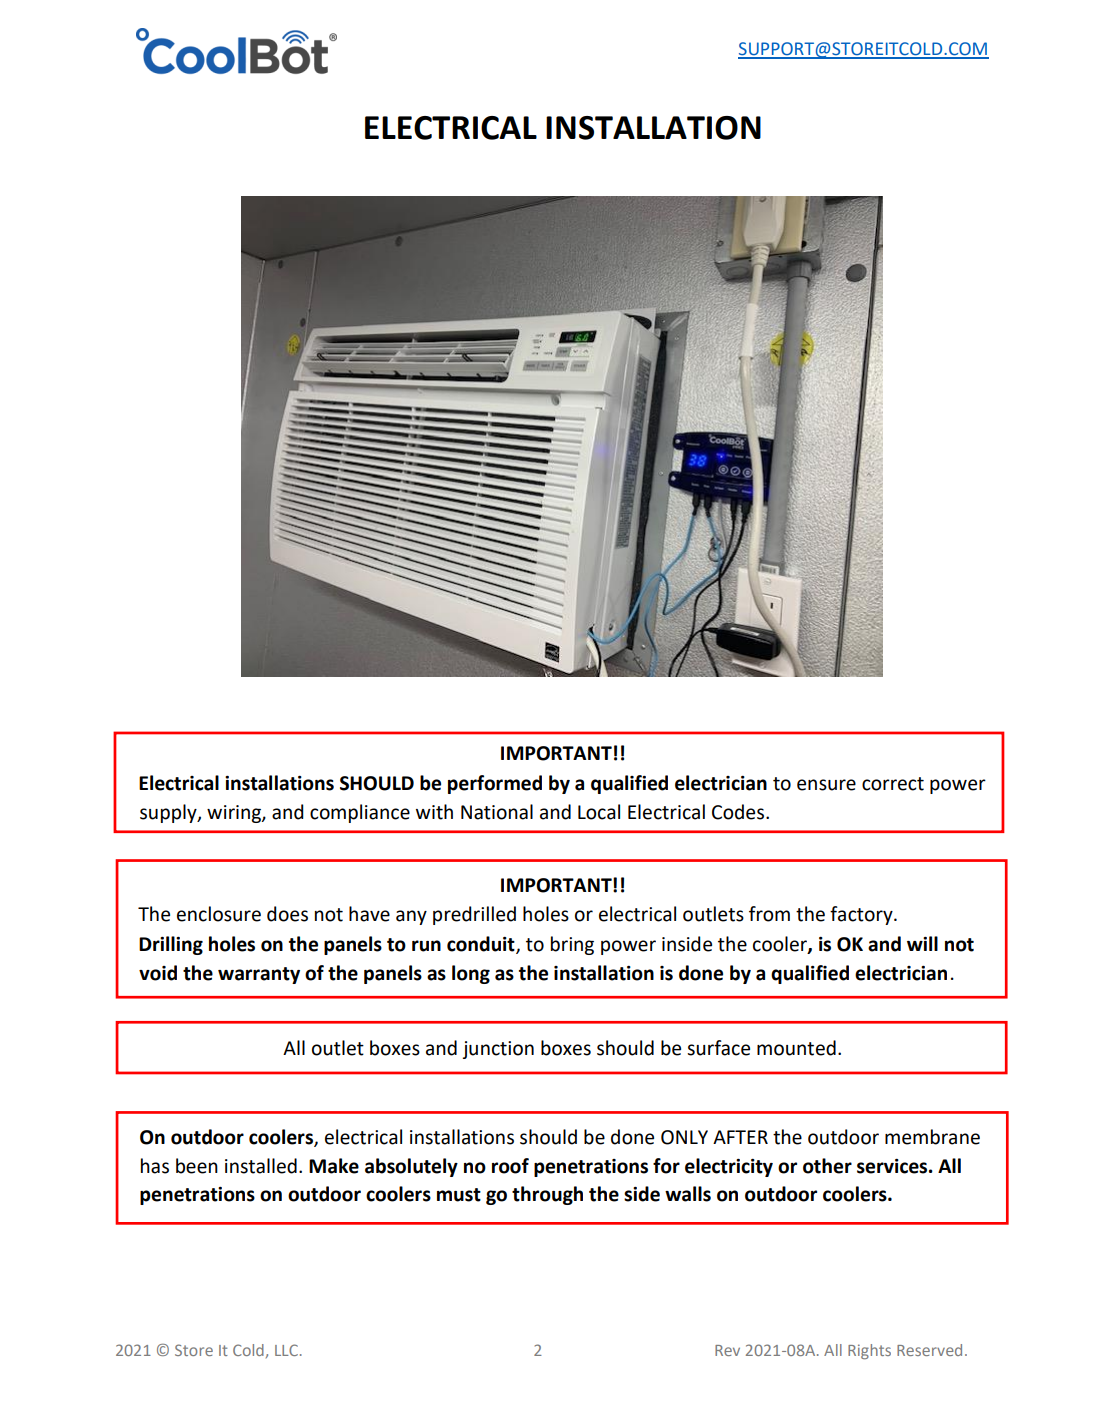 This screenshot has width=1103, height=1427. I want to click on LLC, so click(286, 1350).
